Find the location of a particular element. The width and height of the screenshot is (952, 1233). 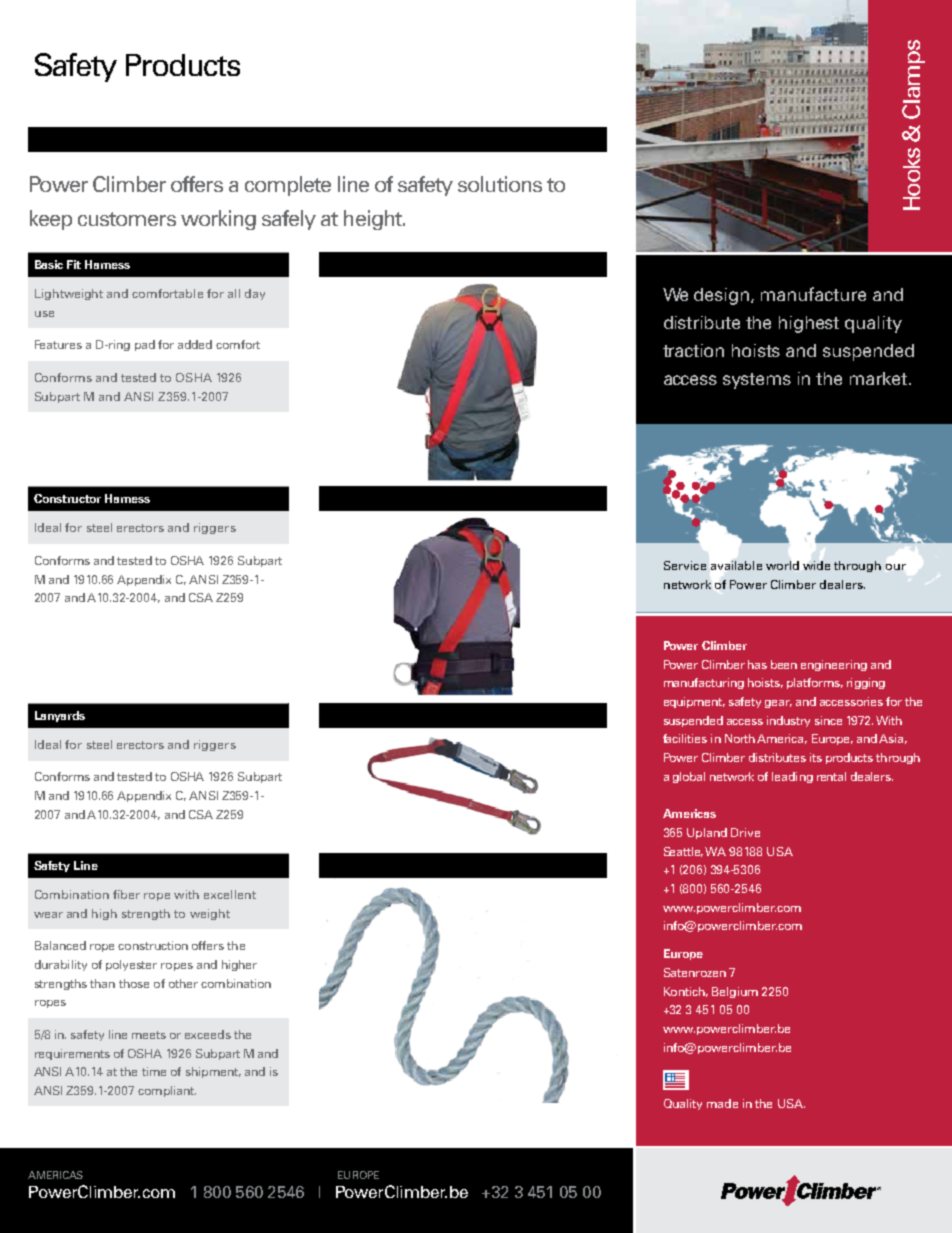

solutions is located at coordinates (500, 184).
